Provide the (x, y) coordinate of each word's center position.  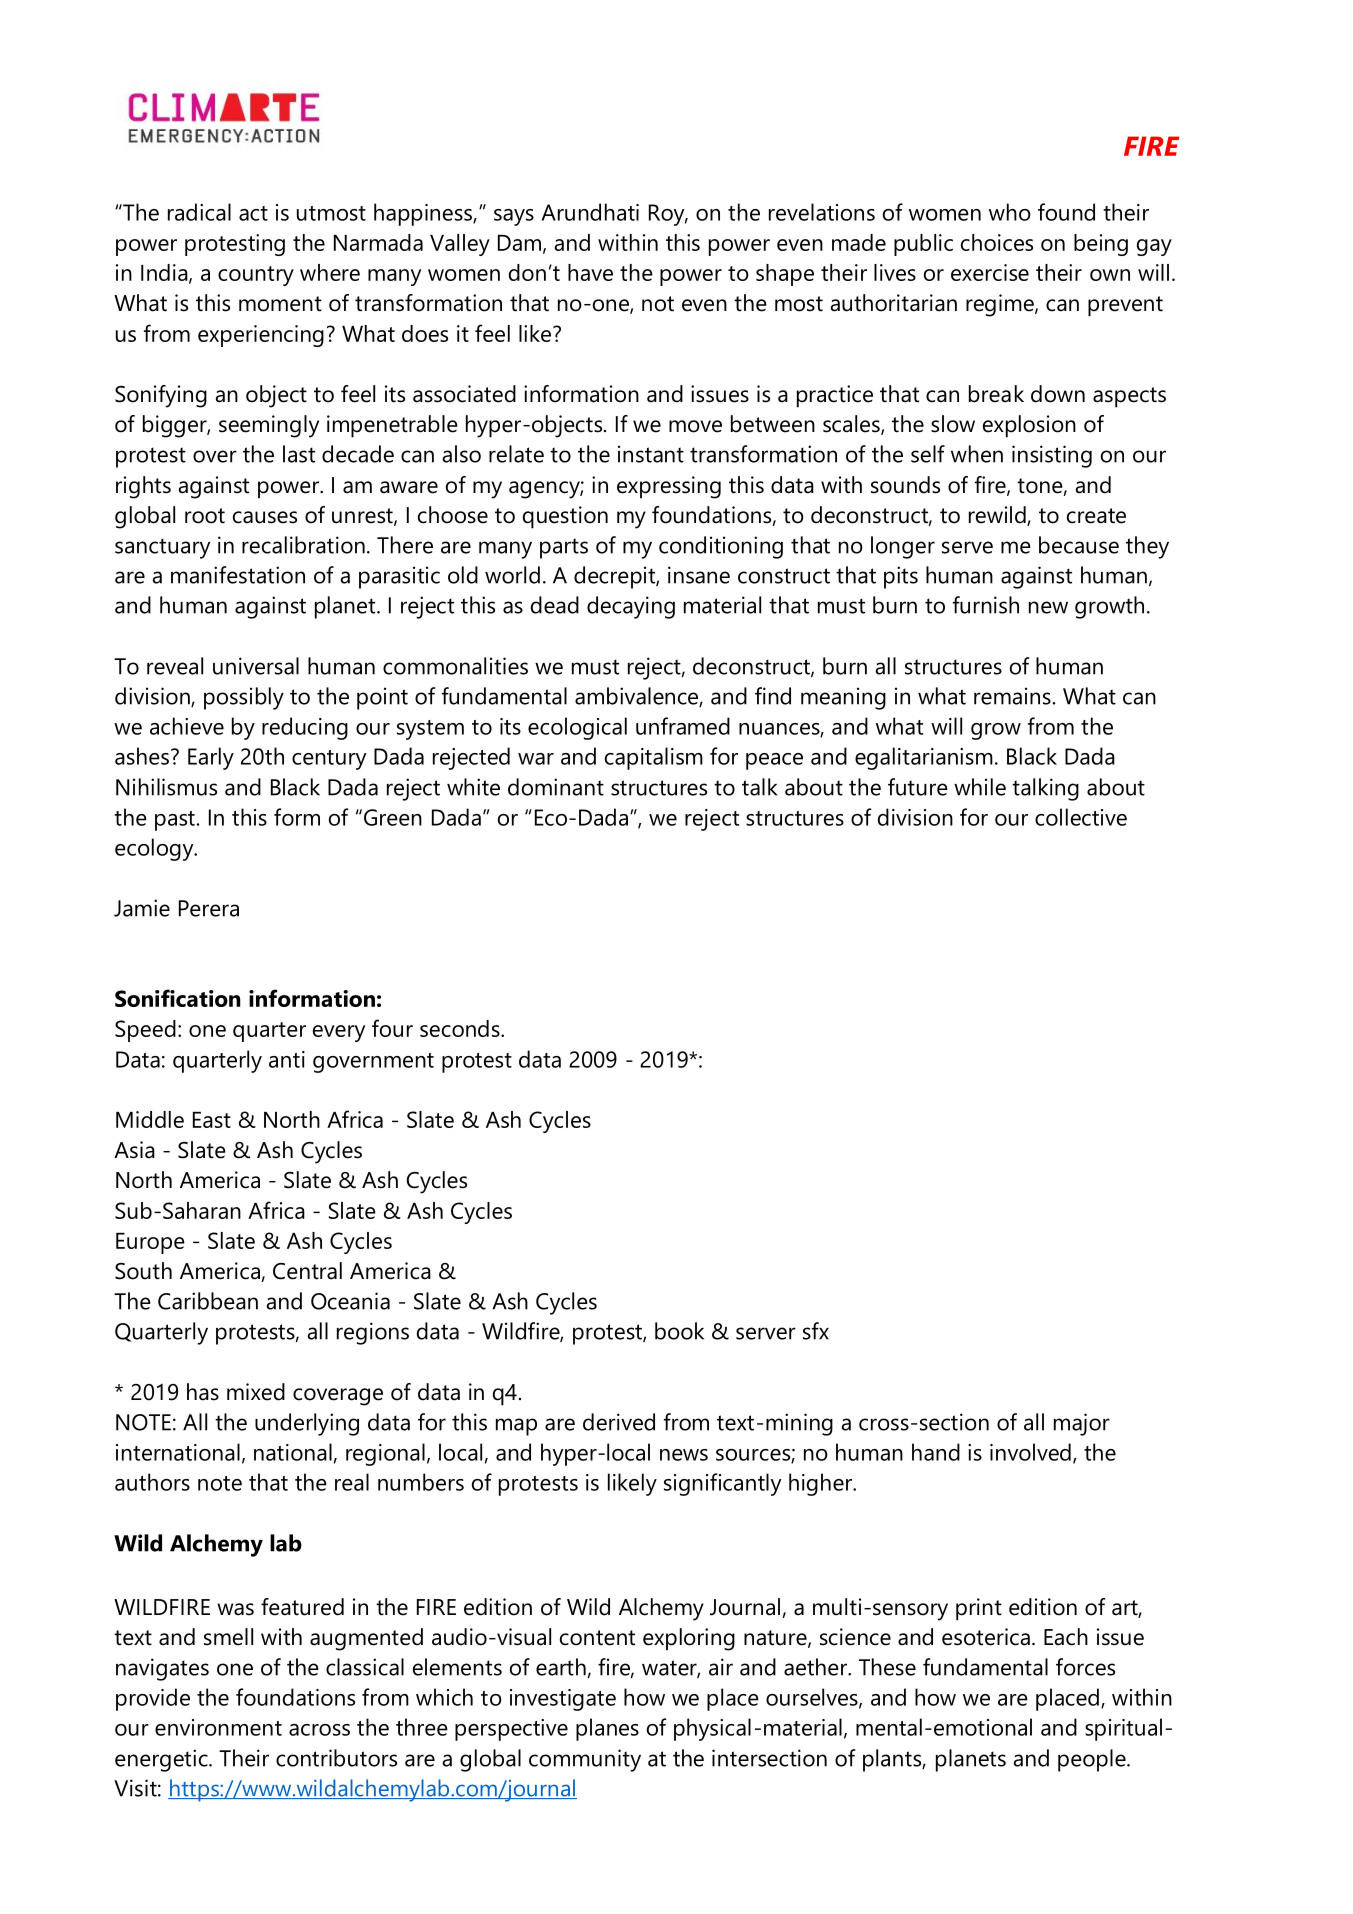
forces (1085, 1667)
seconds (461, 1028)
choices (997, 242)
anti (287, 1059)
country (256, 276)
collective (1081, 817)
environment (218, 1727)
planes (607, 1729)
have (590, 272)
